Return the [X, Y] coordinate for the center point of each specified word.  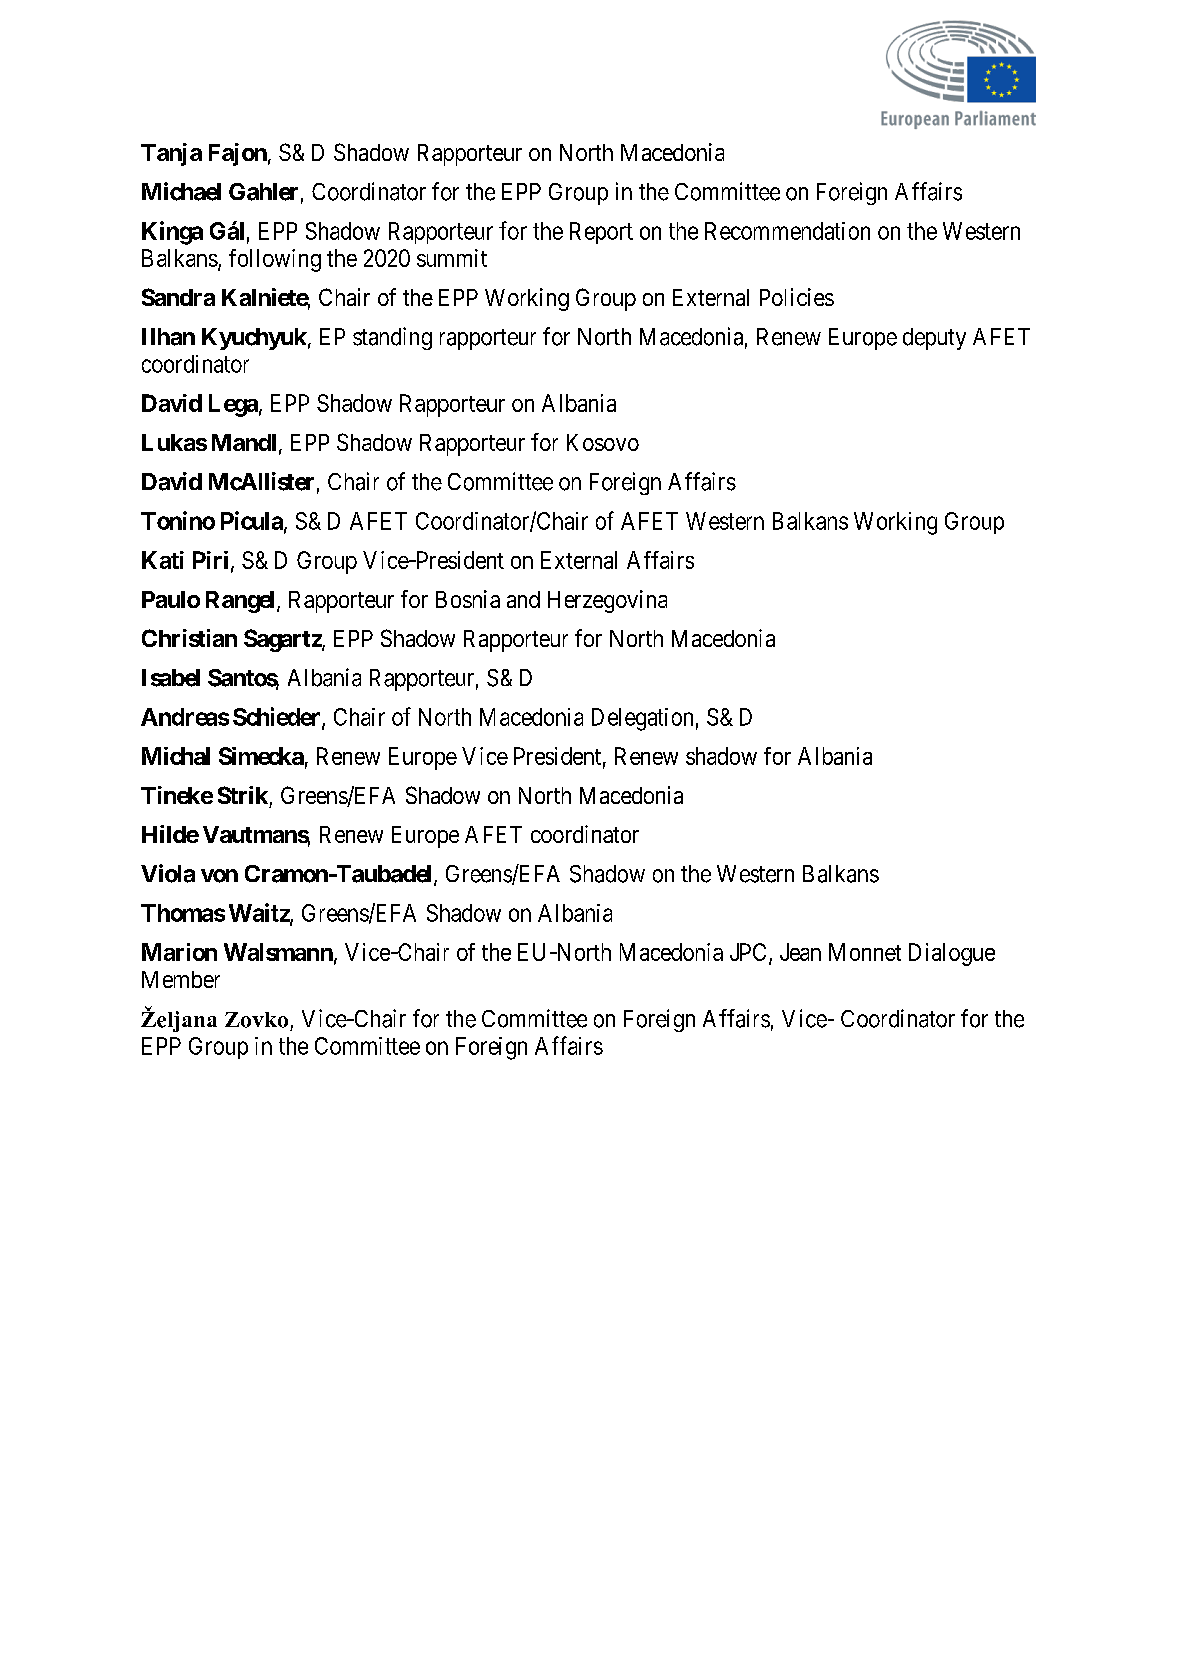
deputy [934, 339]
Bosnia [468, 599]
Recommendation [787, 231]
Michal [176, 756]
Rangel [242, 602]
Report [601, 233]
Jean [800, 952]
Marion [179, 952]
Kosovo [603, 442]
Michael [181, 191]
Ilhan [168, 337]
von [219, 876]
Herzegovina [607, 601]
